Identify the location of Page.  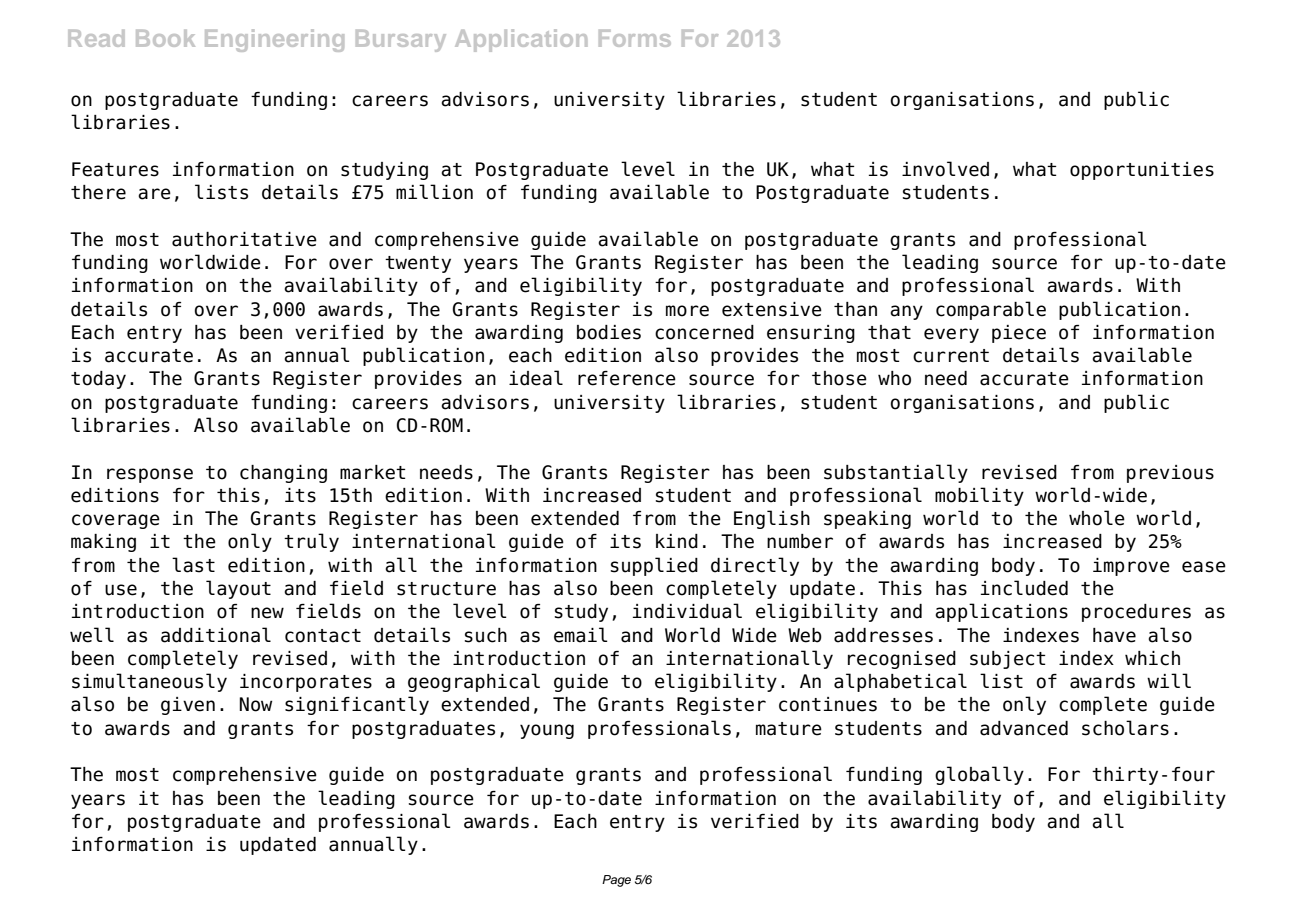
(616, 881).
